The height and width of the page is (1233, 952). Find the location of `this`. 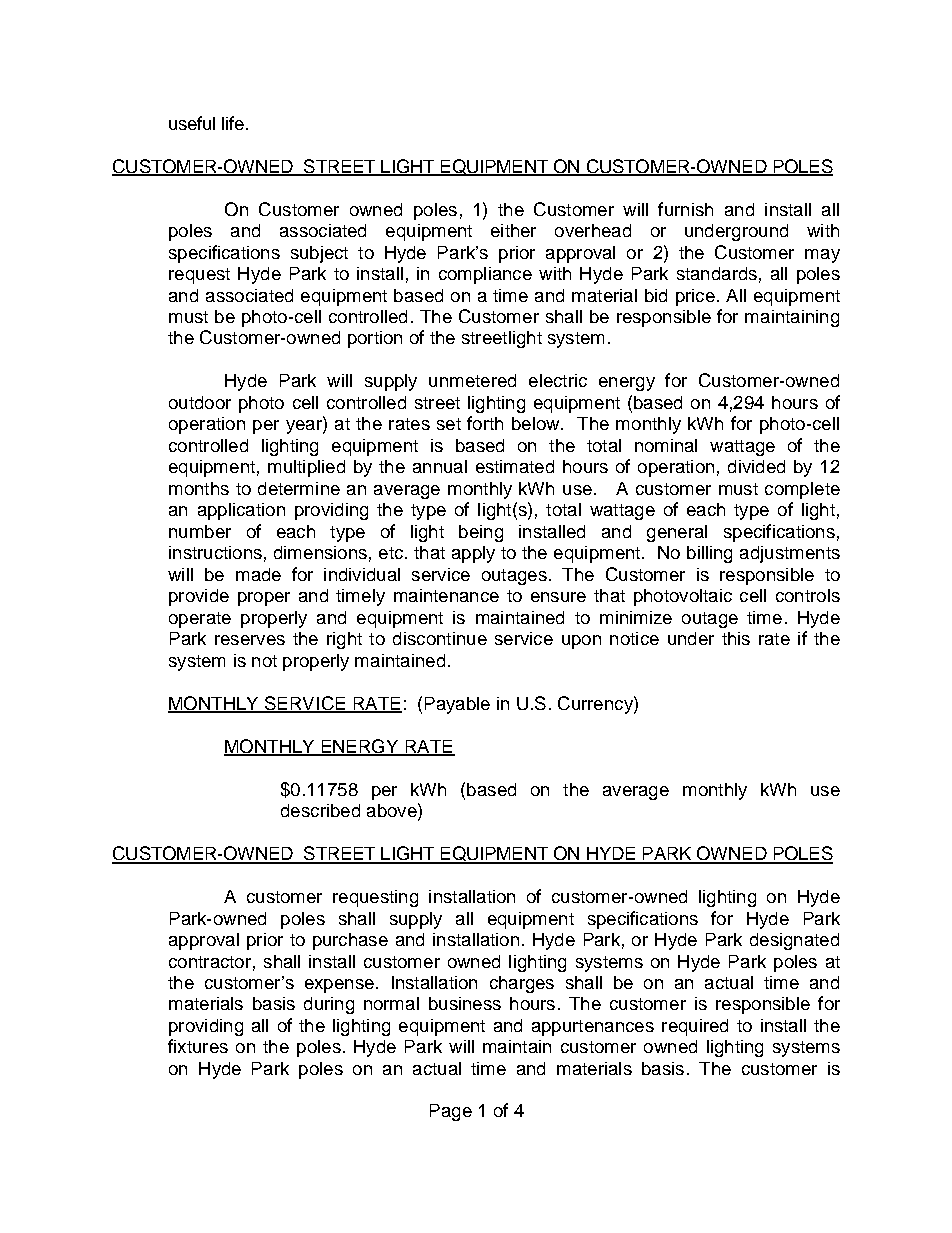

this is located at coordinates (736, 638).
